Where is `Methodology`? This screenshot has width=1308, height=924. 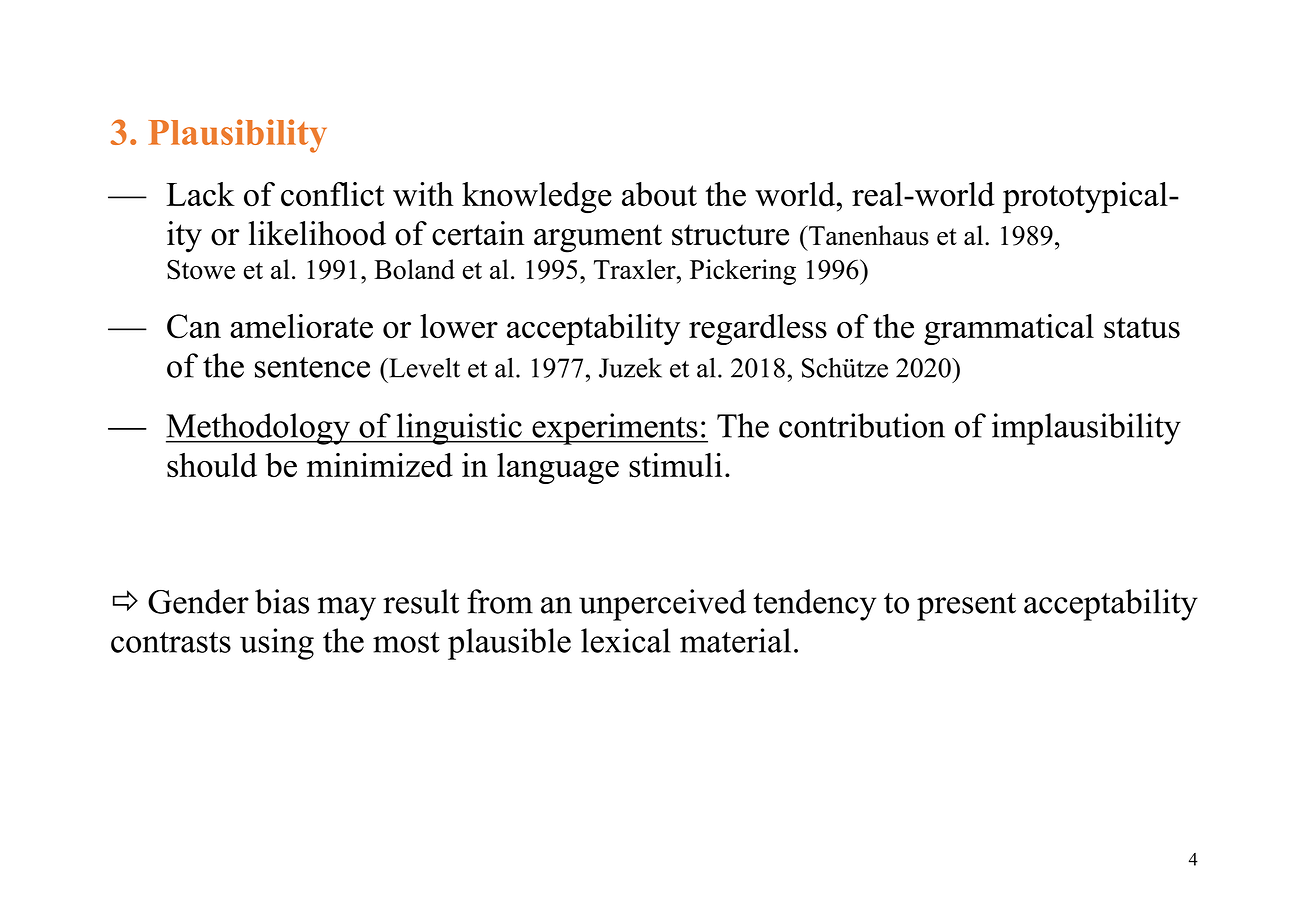 Methodology is located at coordinates (259, 429).
